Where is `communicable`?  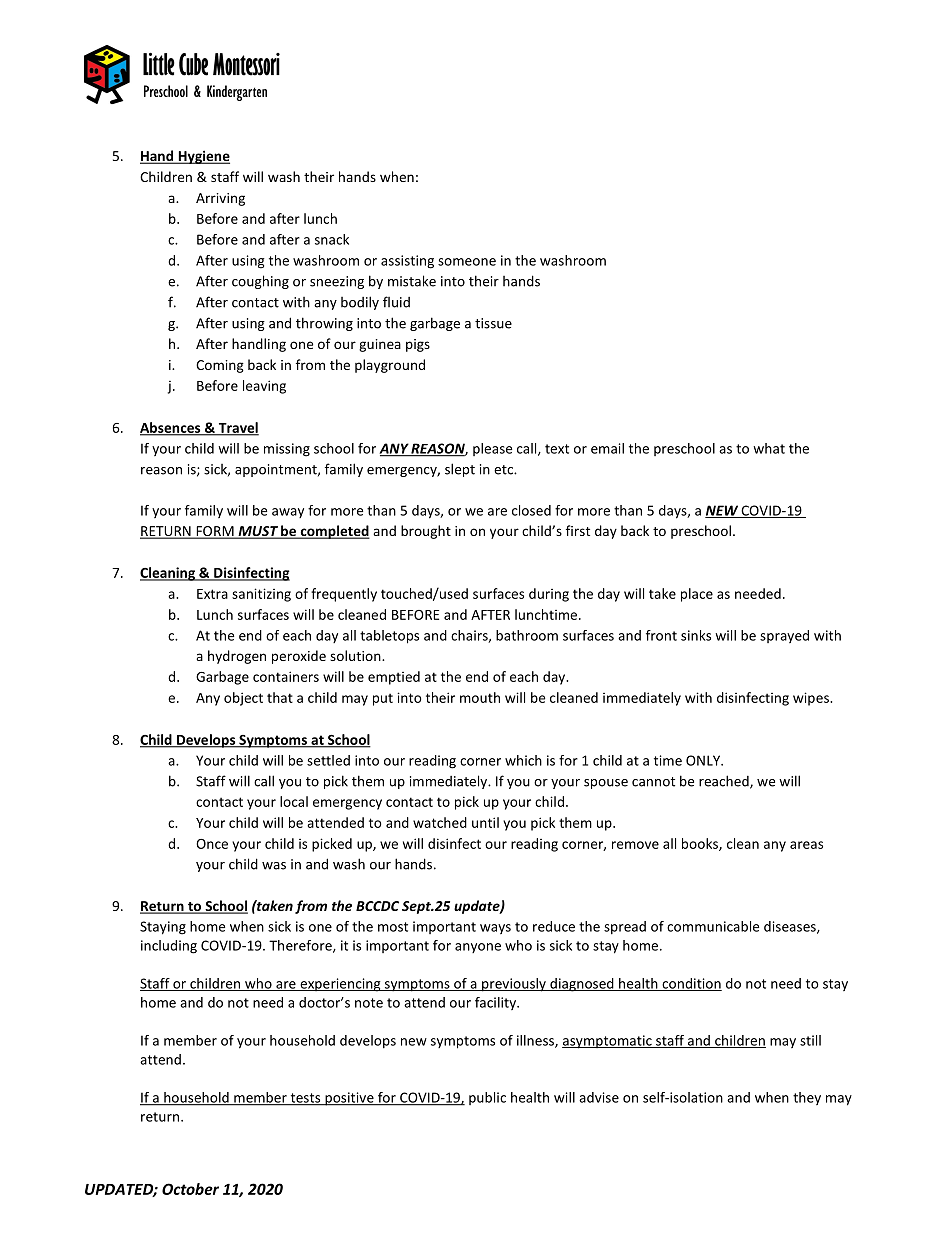
communicable is located at coordinates (713, 926).
